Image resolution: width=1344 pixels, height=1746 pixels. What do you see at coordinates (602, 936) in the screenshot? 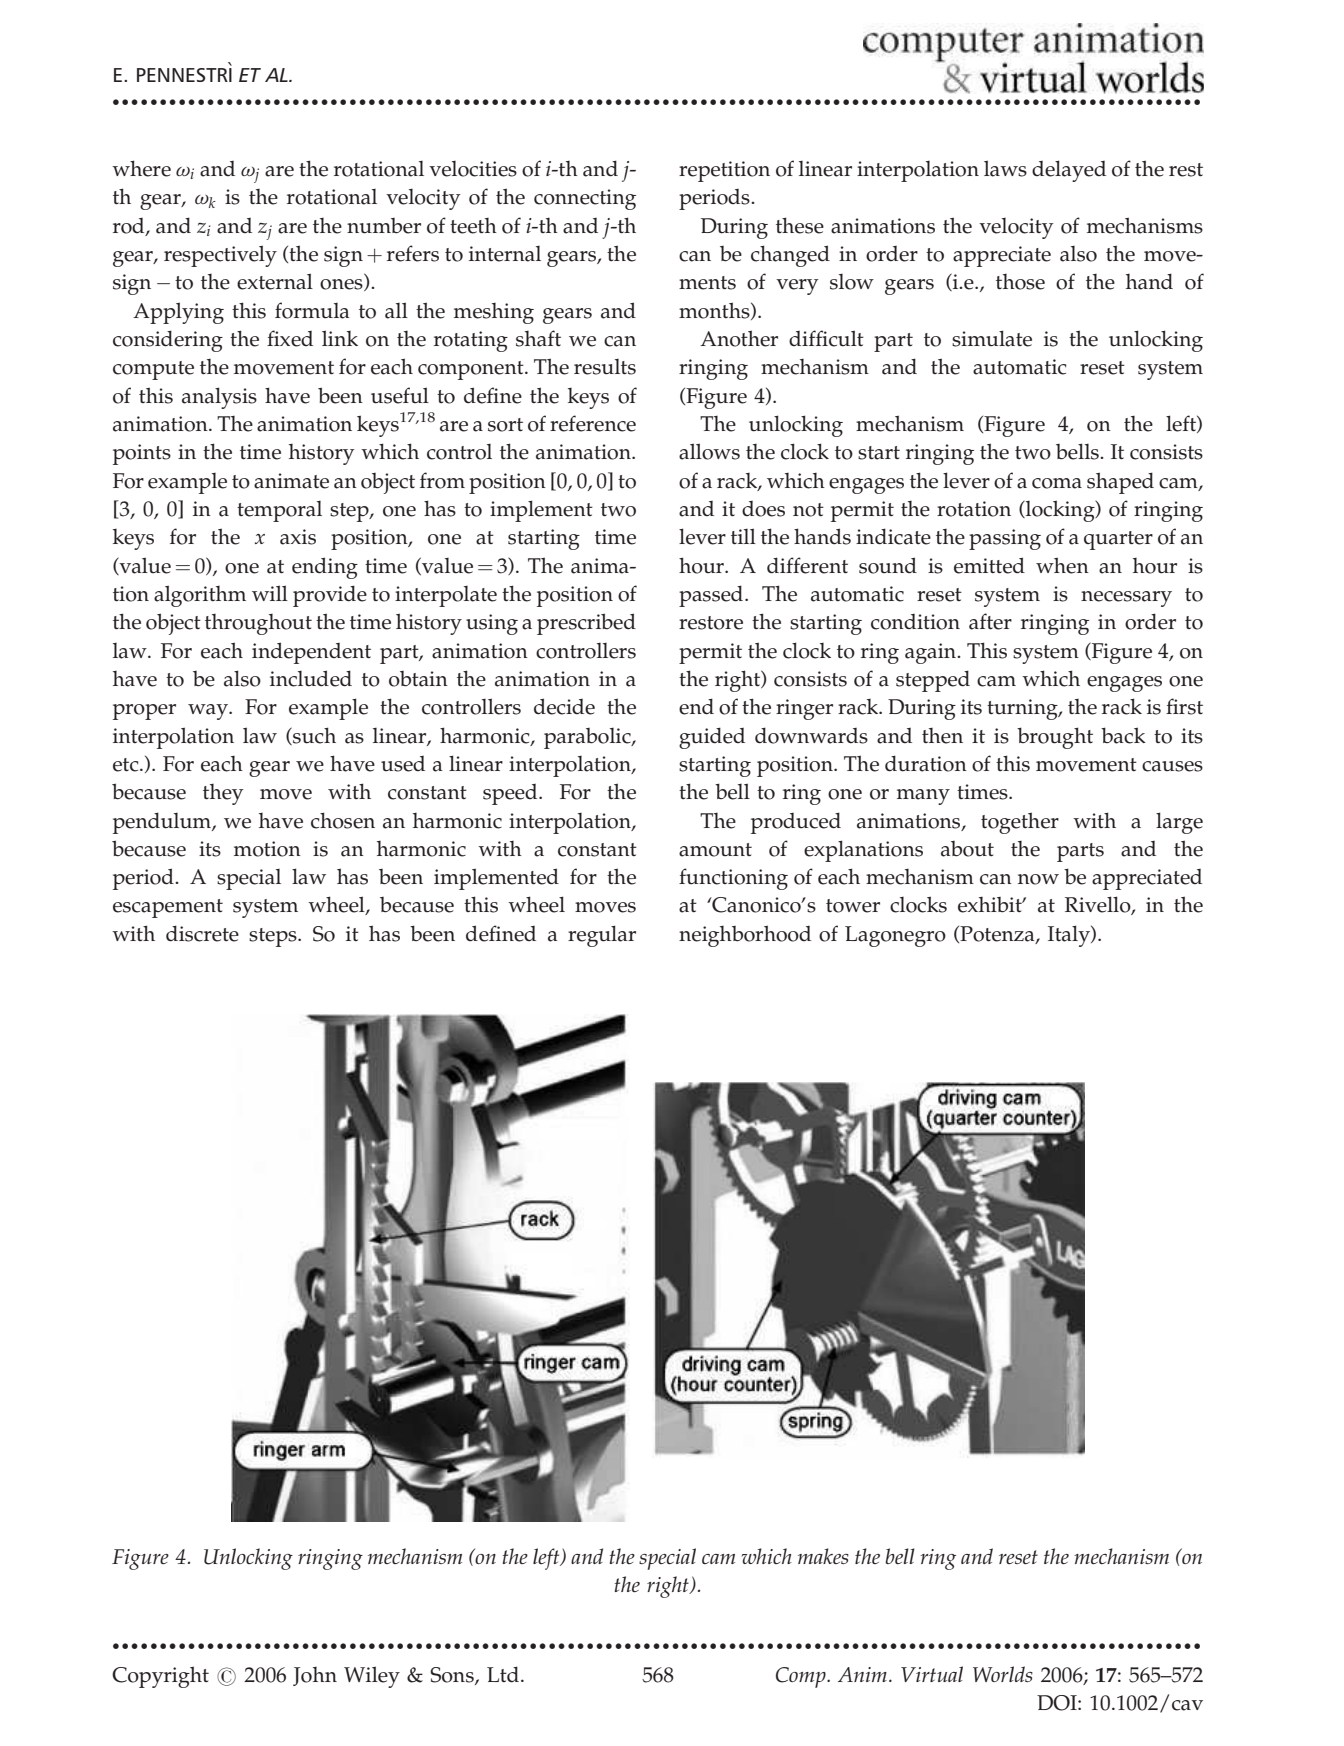
I see `regular` at bounding box center [602, 936].
